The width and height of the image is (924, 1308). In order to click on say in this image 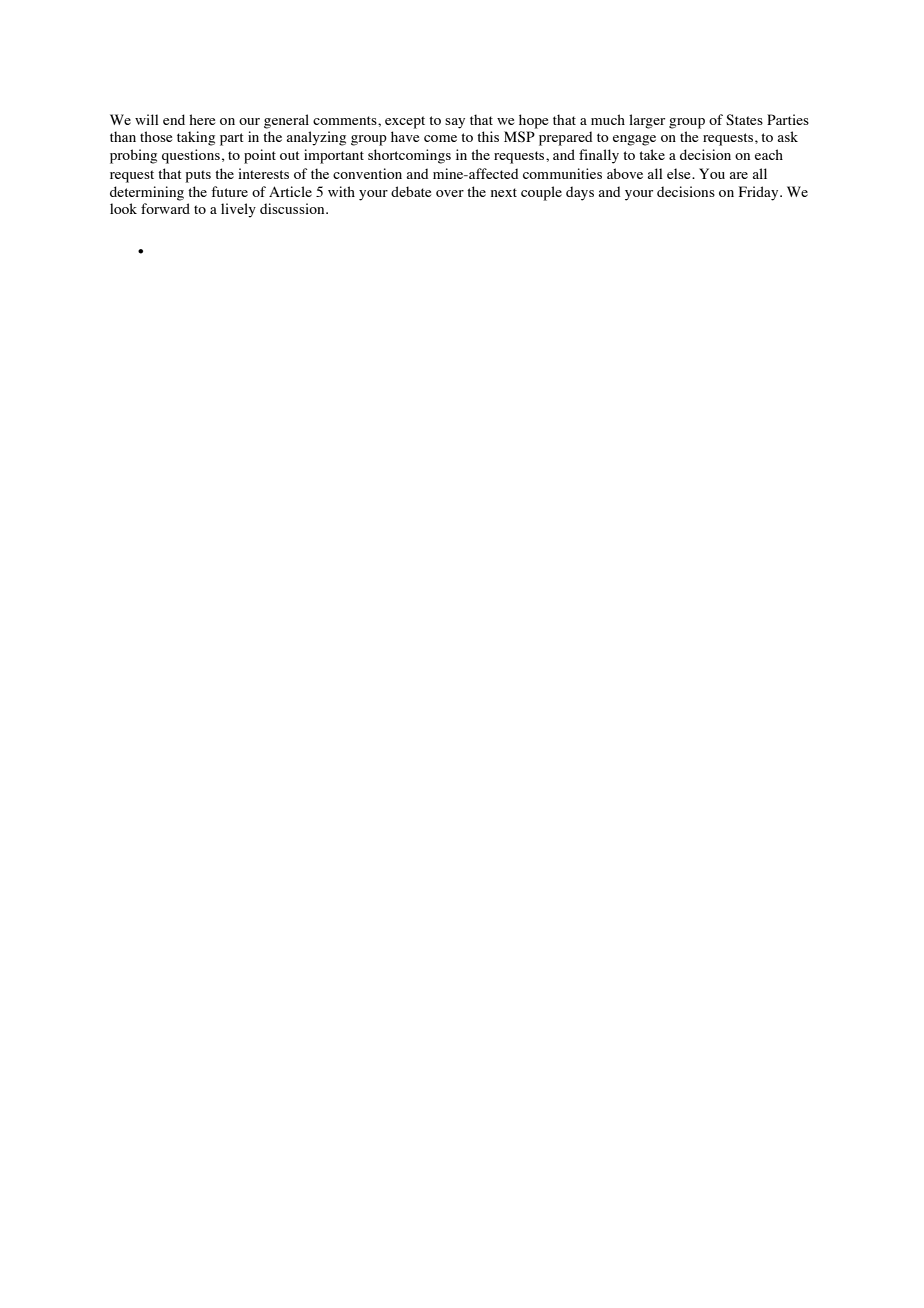, I will do `click(455, 123)`.
